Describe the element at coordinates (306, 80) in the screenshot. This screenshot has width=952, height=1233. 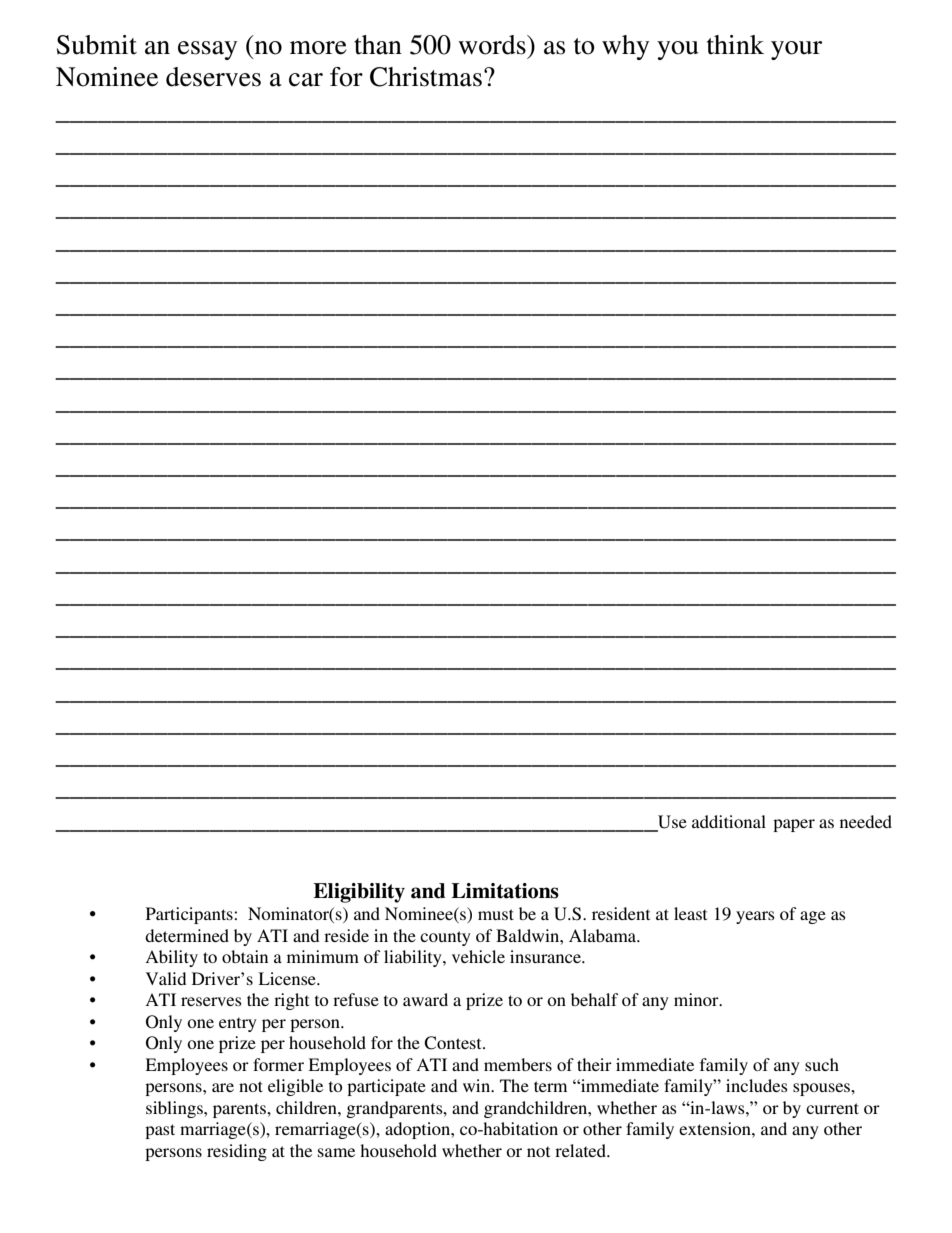
I see `car` at that location.
